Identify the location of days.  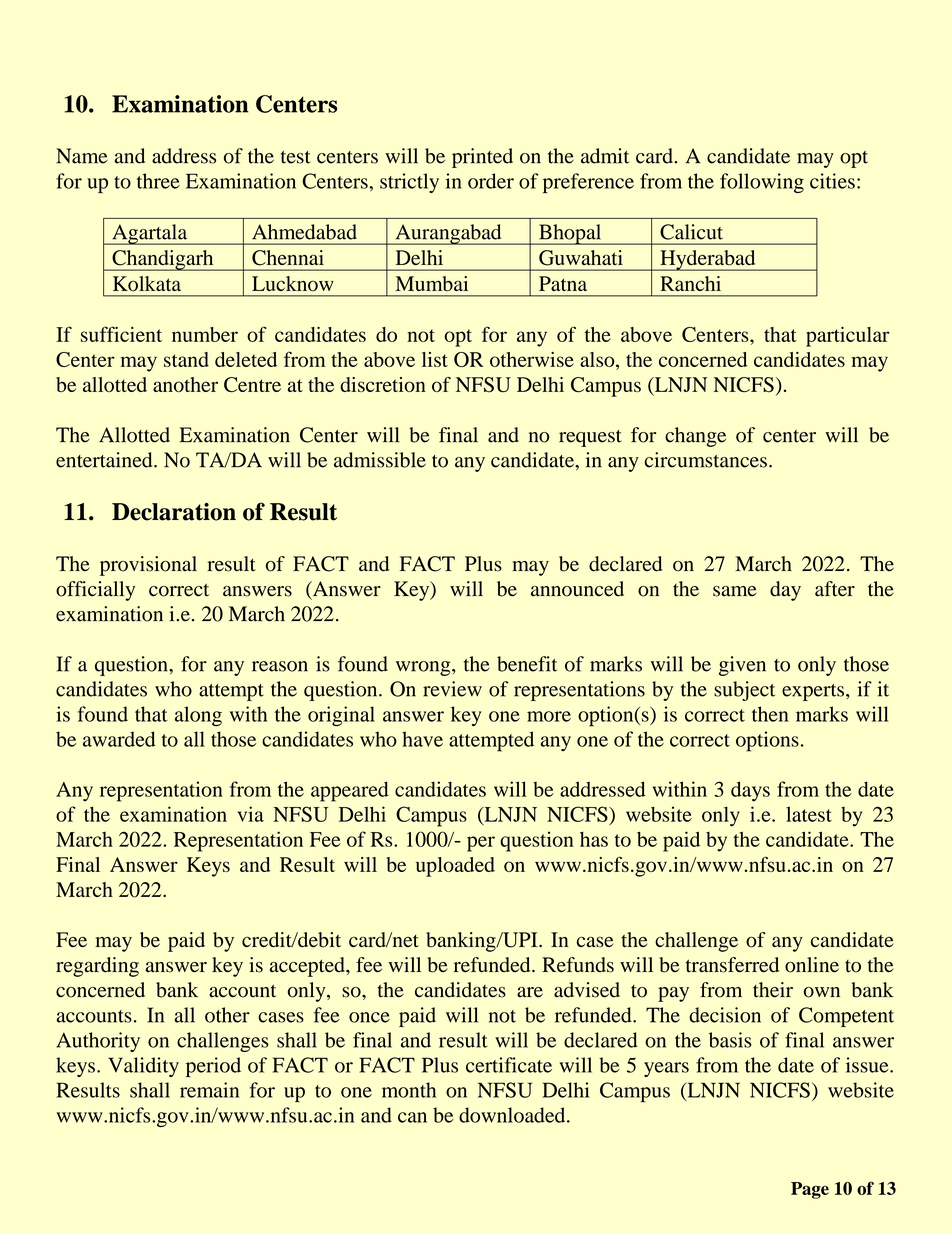
(750, 791).
